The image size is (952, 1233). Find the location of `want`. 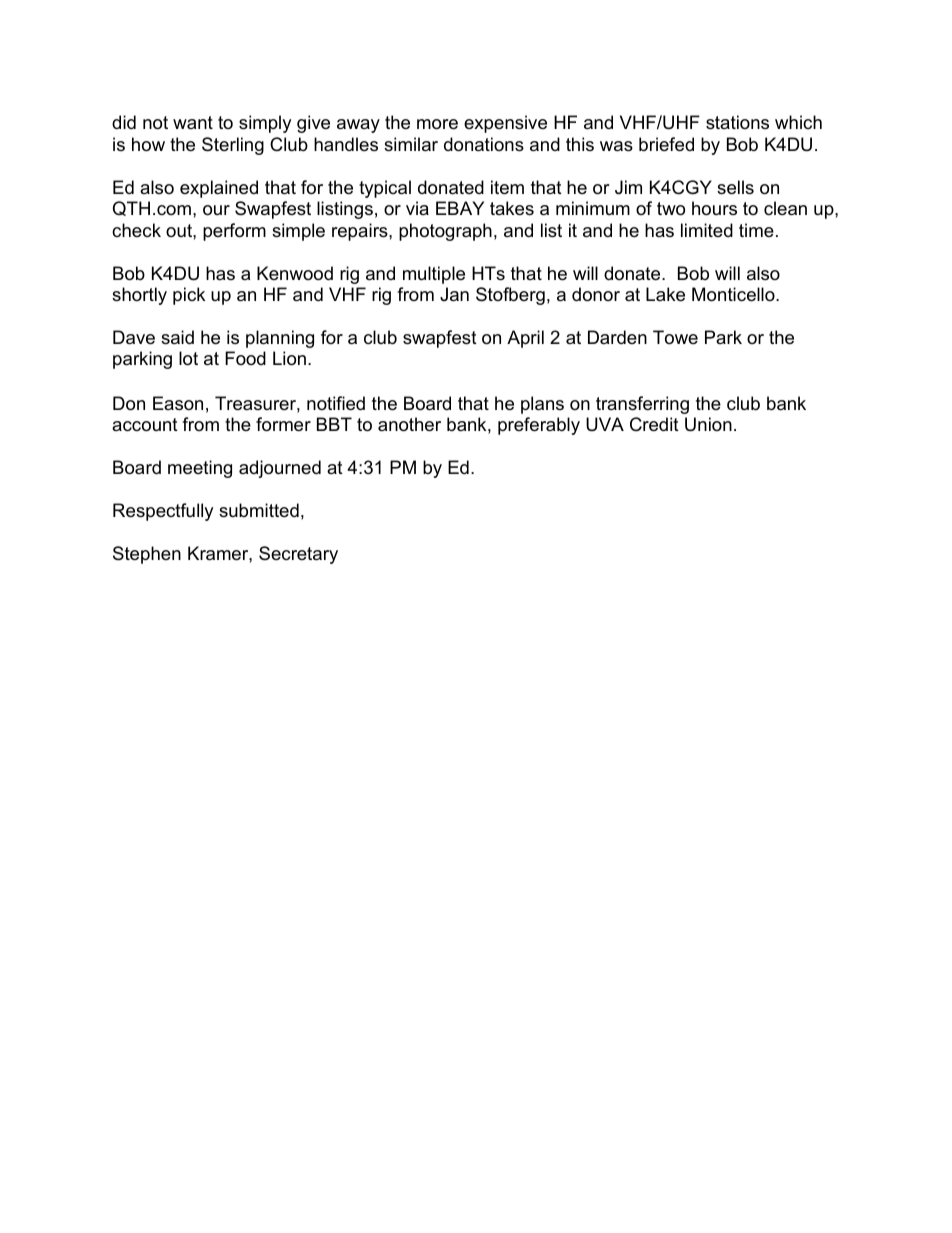

want is located at coordinates (193, 122).
